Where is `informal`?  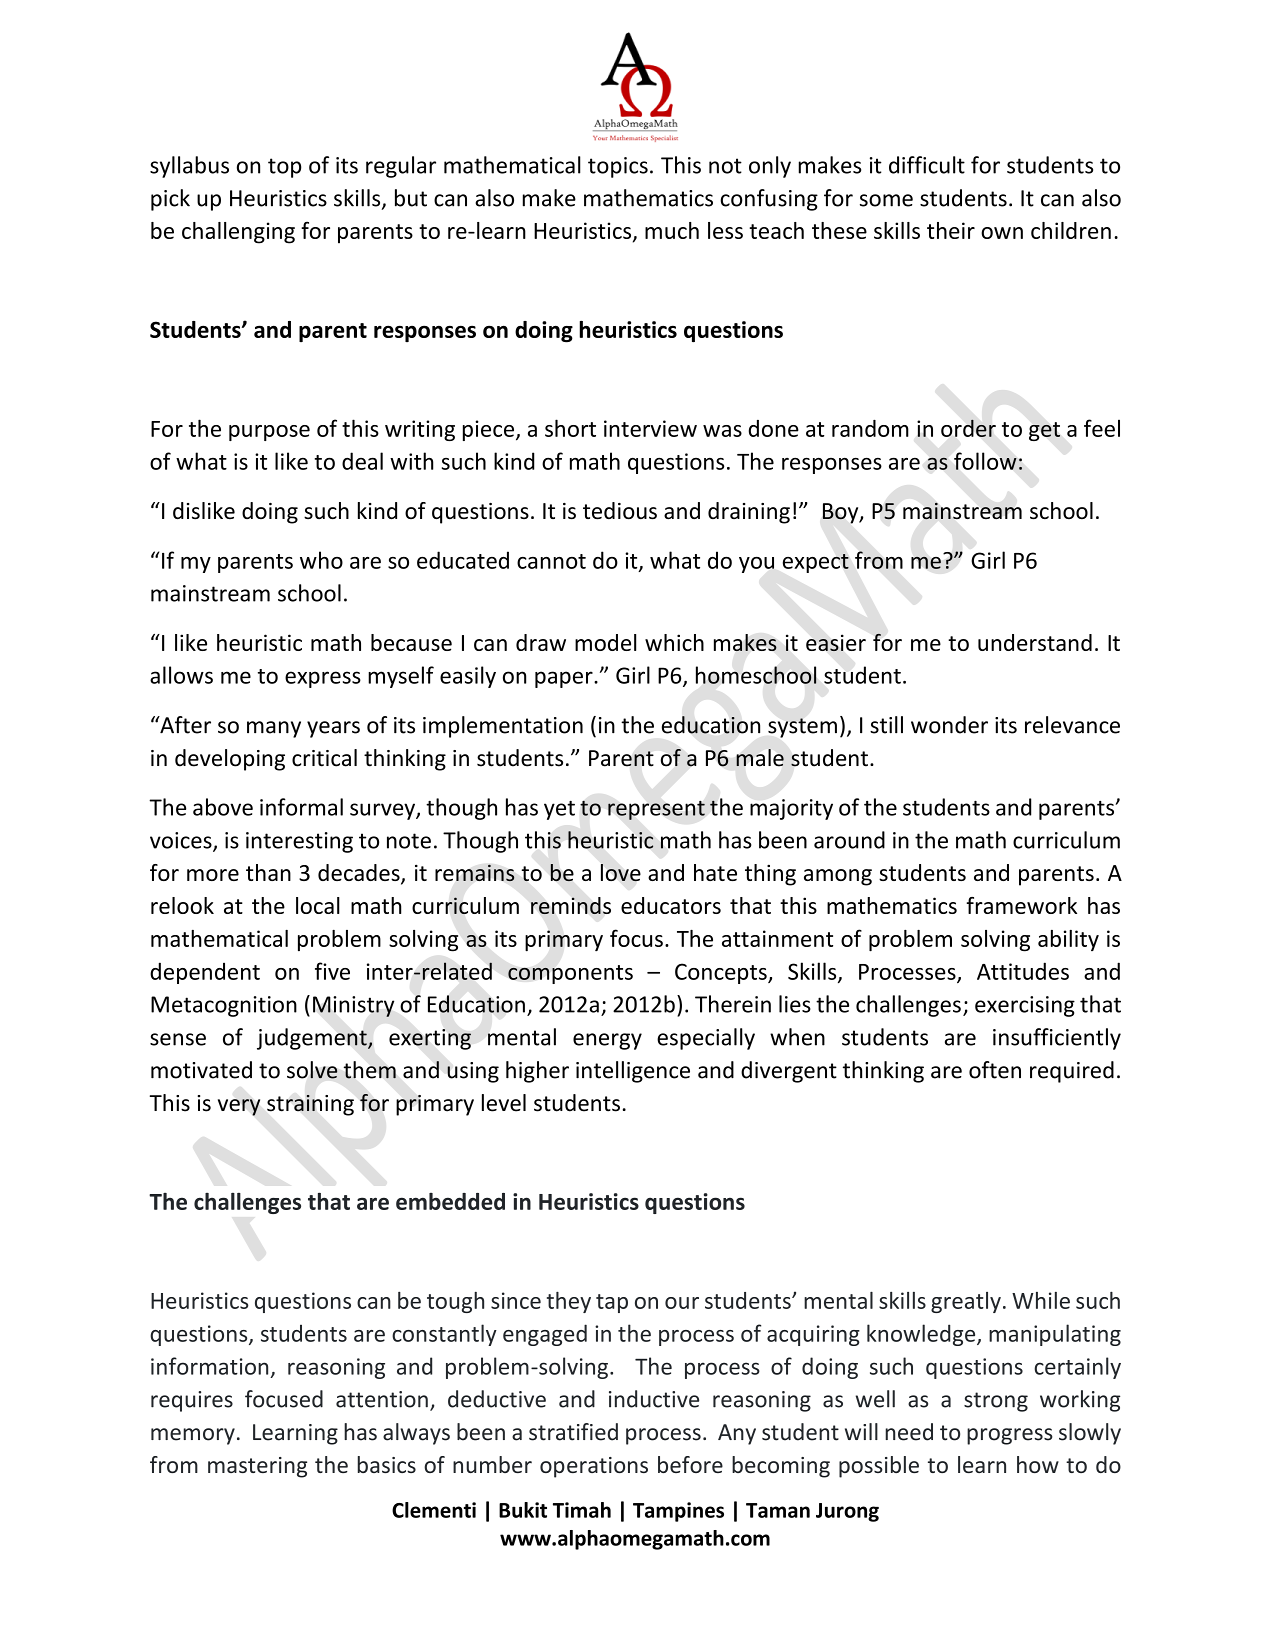
informal is located at coordinates (301, 807).
